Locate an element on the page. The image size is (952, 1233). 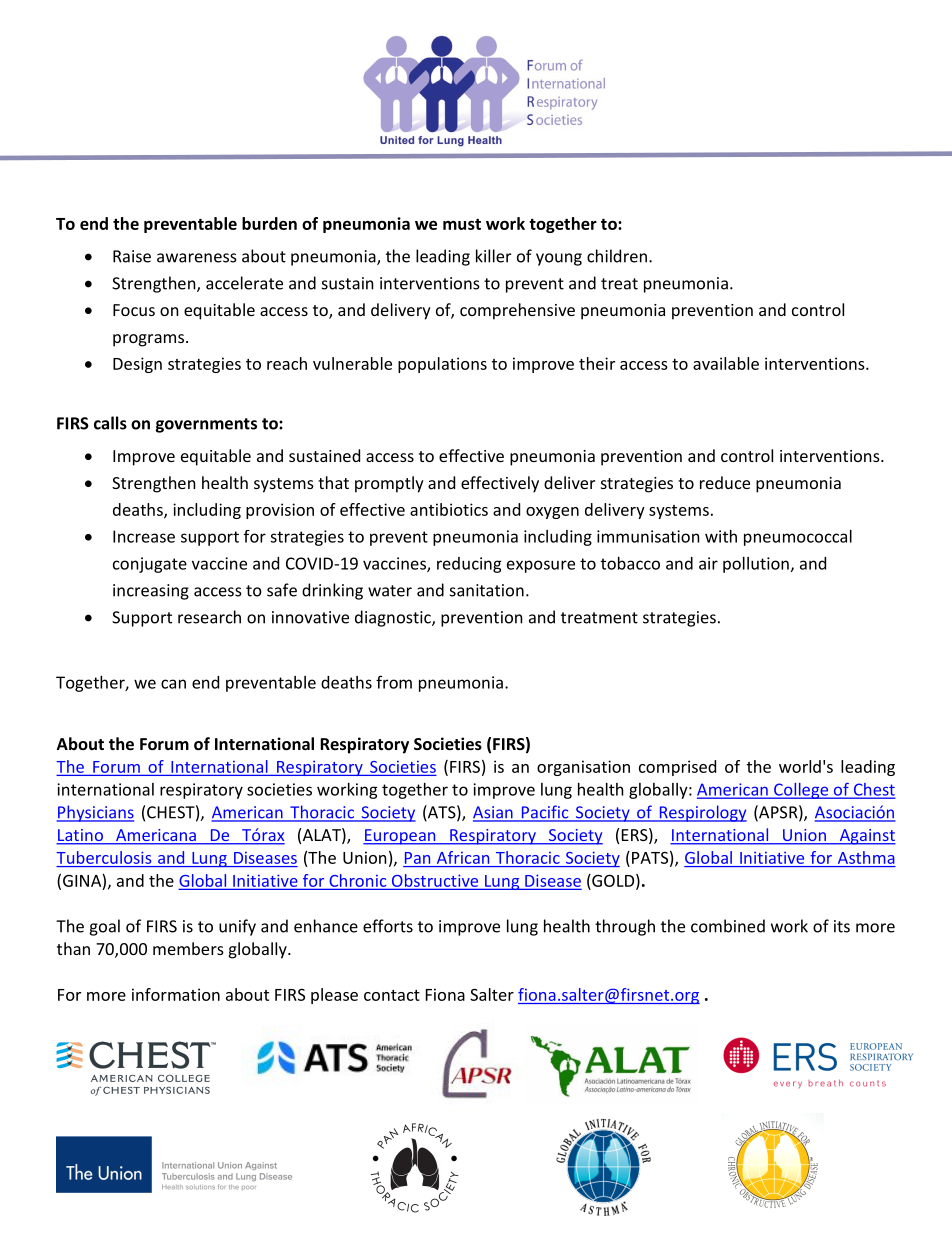
comprised is located at coordinates (677, 768).
